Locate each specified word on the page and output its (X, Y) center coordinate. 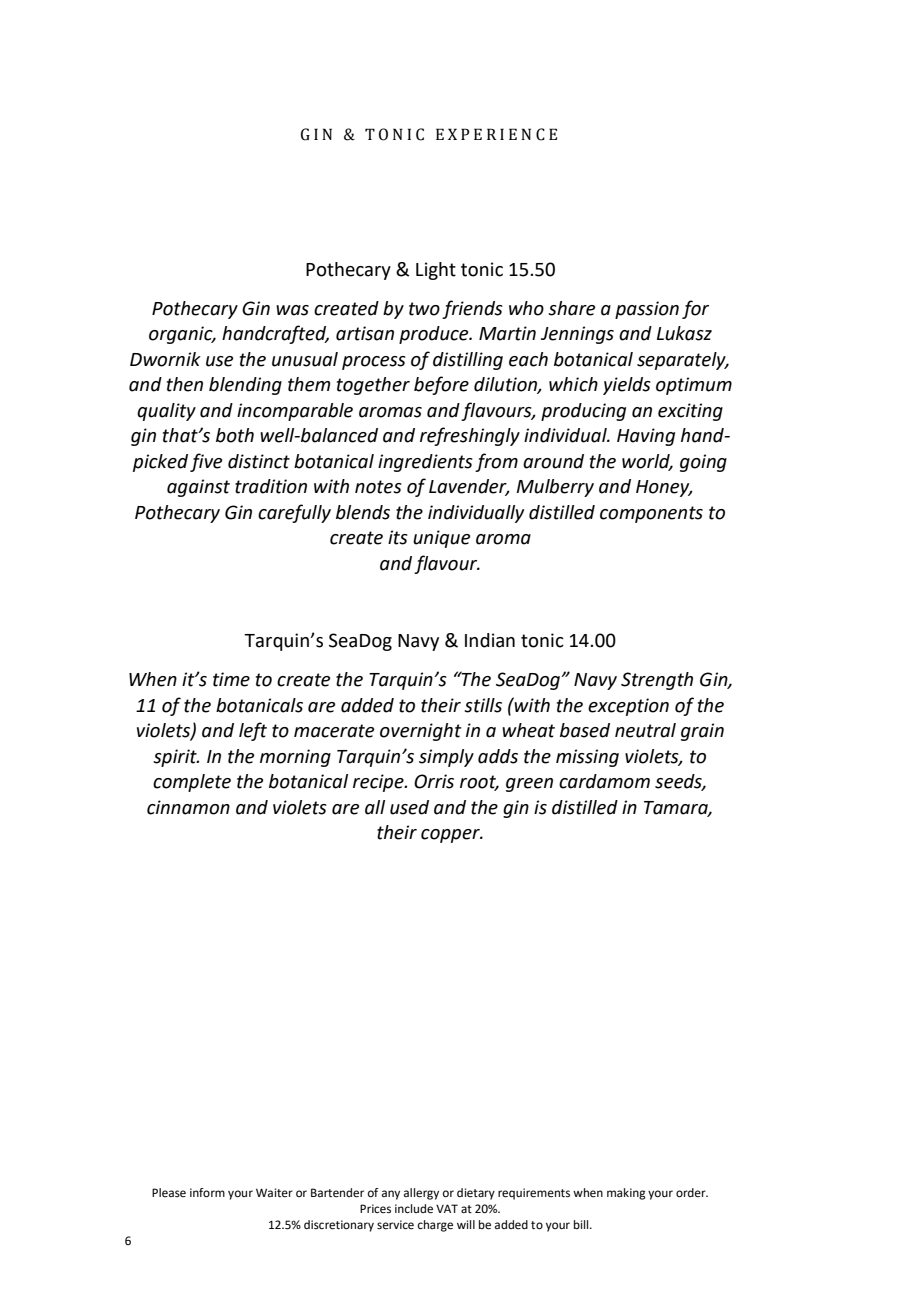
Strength (657, 681)
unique (441, 539)
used (409, 807)
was (292, 310)
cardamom (604, 781)
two (424, 309)
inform (207, 1193)
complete (192, 783)
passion (647, 310)
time (231, 679)
